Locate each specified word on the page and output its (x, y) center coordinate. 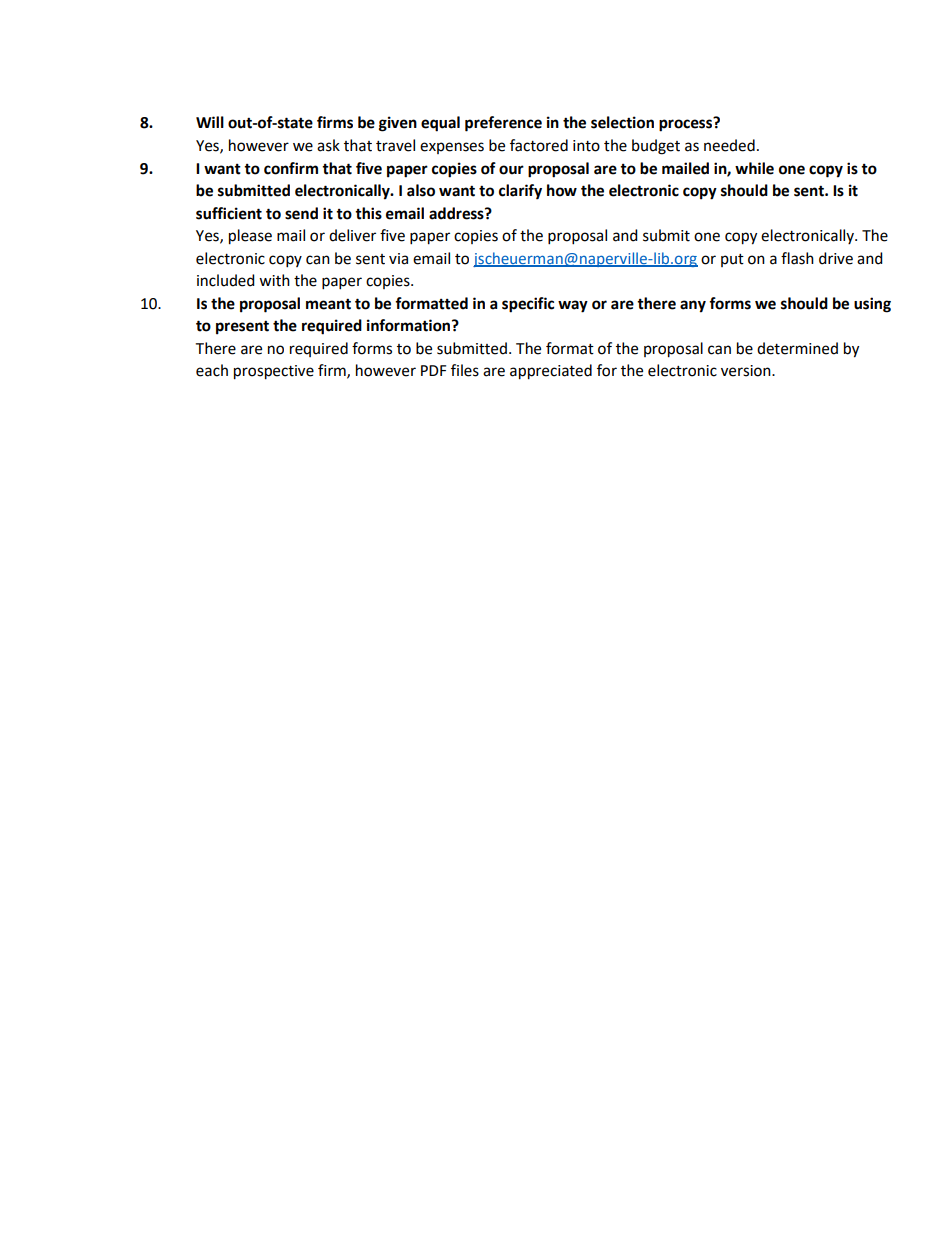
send (301, 213)
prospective (274, 372)
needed (729, 145)
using (872, 305)
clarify (520, 192)
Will (210, 122)
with (274, 280)
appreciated (551, 372)
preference (503, 124)
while (754, 168)
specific (528, 305)
